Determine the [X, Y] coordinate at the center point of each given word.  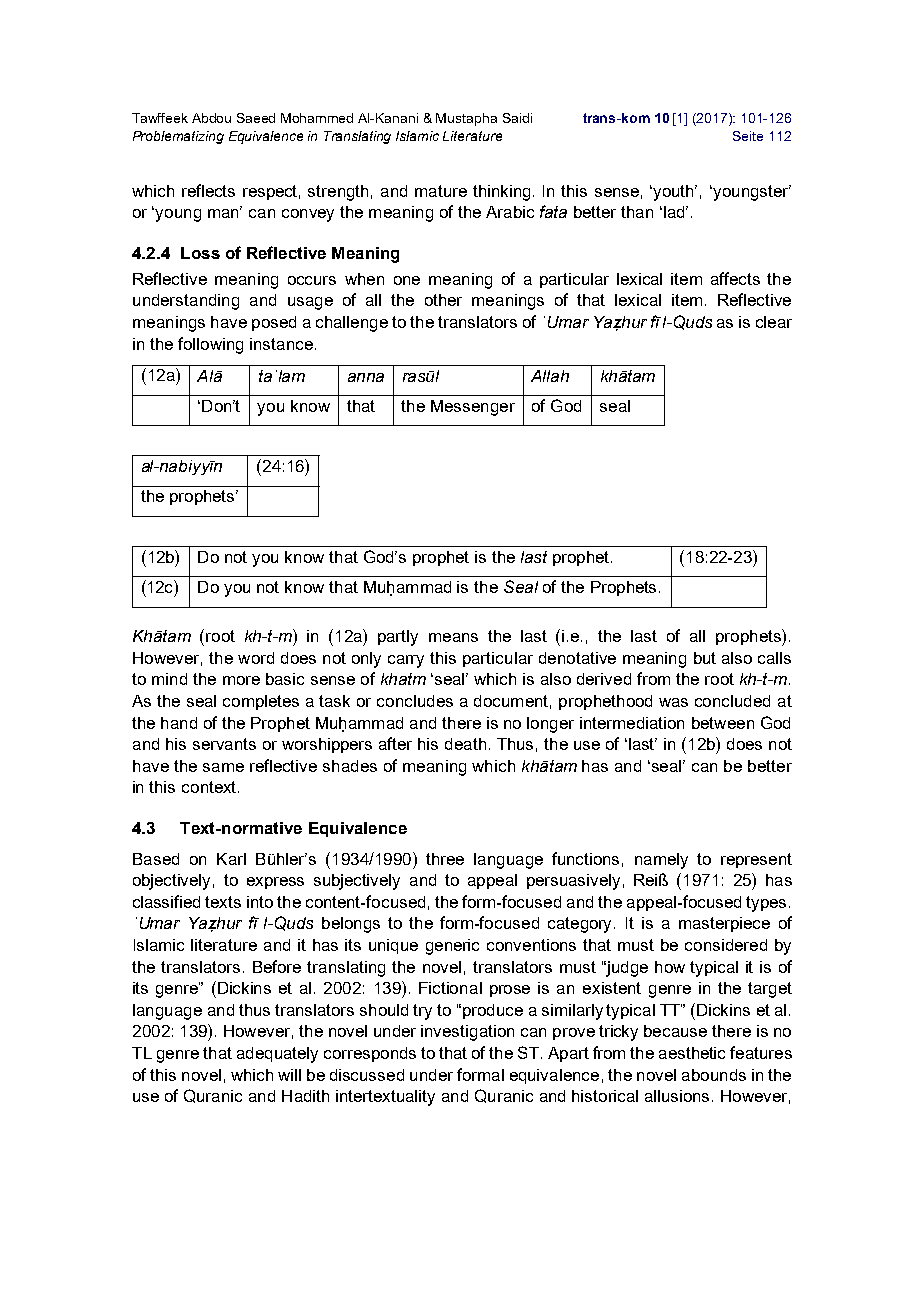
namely [661, 861]
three [445, 859]
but [705, 658]
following [210, 345]
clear [774, 322]
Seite [748, 136]
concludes [415, 701]
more [241, 680]
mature [441, 191]
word [256, 658]
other [443, 300]
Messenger [473, 408]
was [673, 702]
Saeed [256, 118]
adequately [277, 1055]
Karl [231, 859]
